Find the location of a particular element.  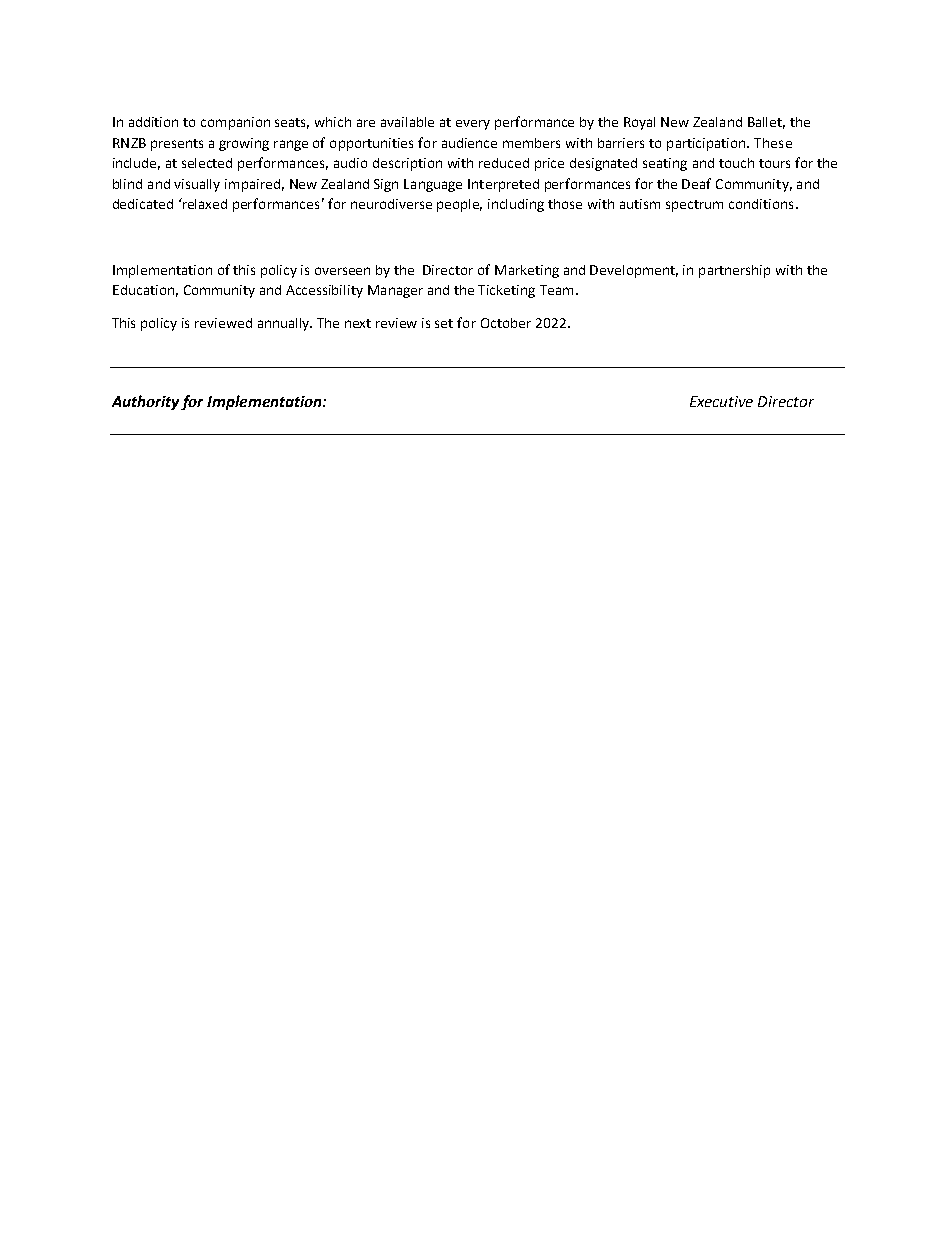

every is located at coordinates (473, 125).
